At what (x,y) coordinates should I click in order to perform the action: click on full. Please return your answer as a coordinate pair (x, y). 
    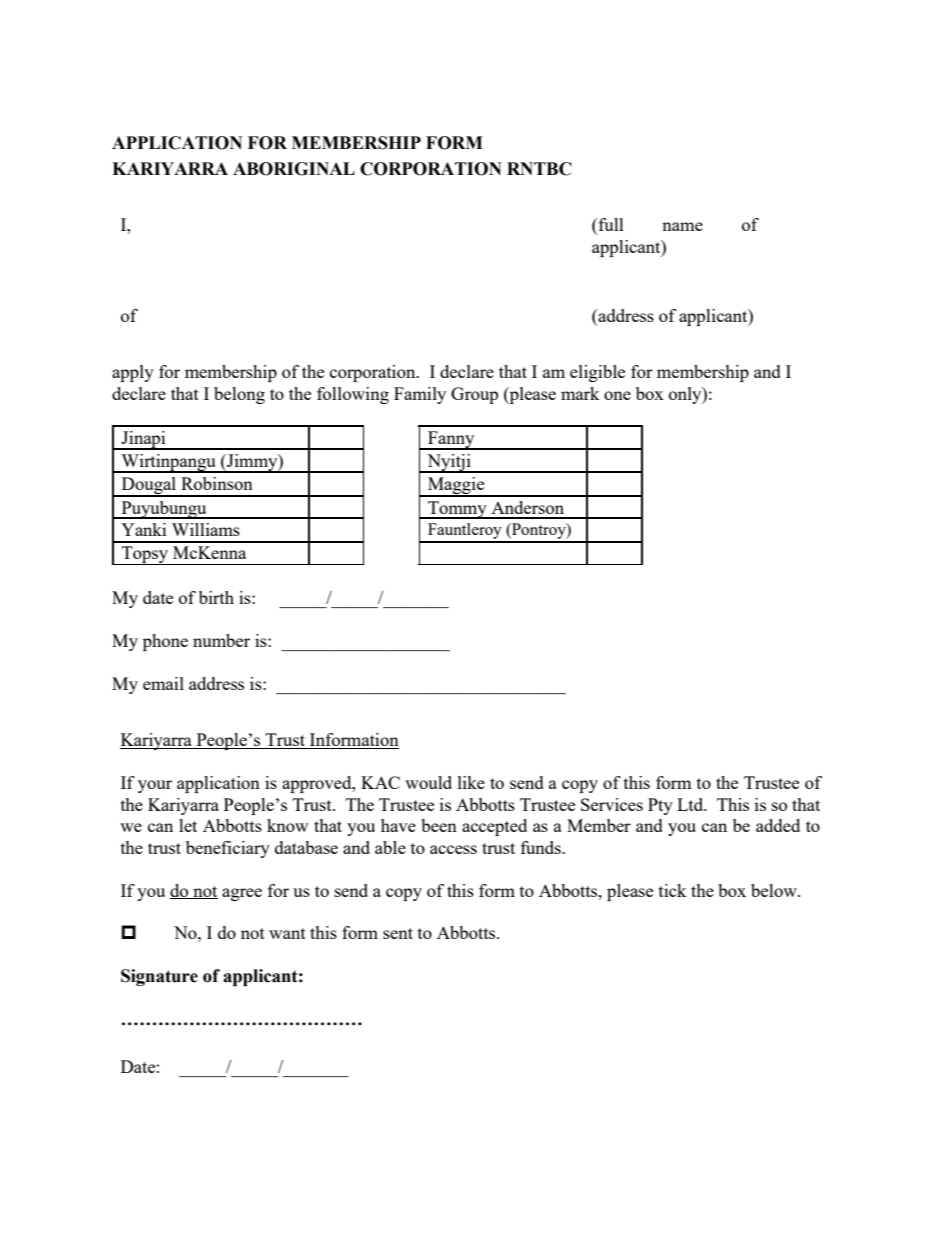
    Looking at the image, I should click on (610, 226).
